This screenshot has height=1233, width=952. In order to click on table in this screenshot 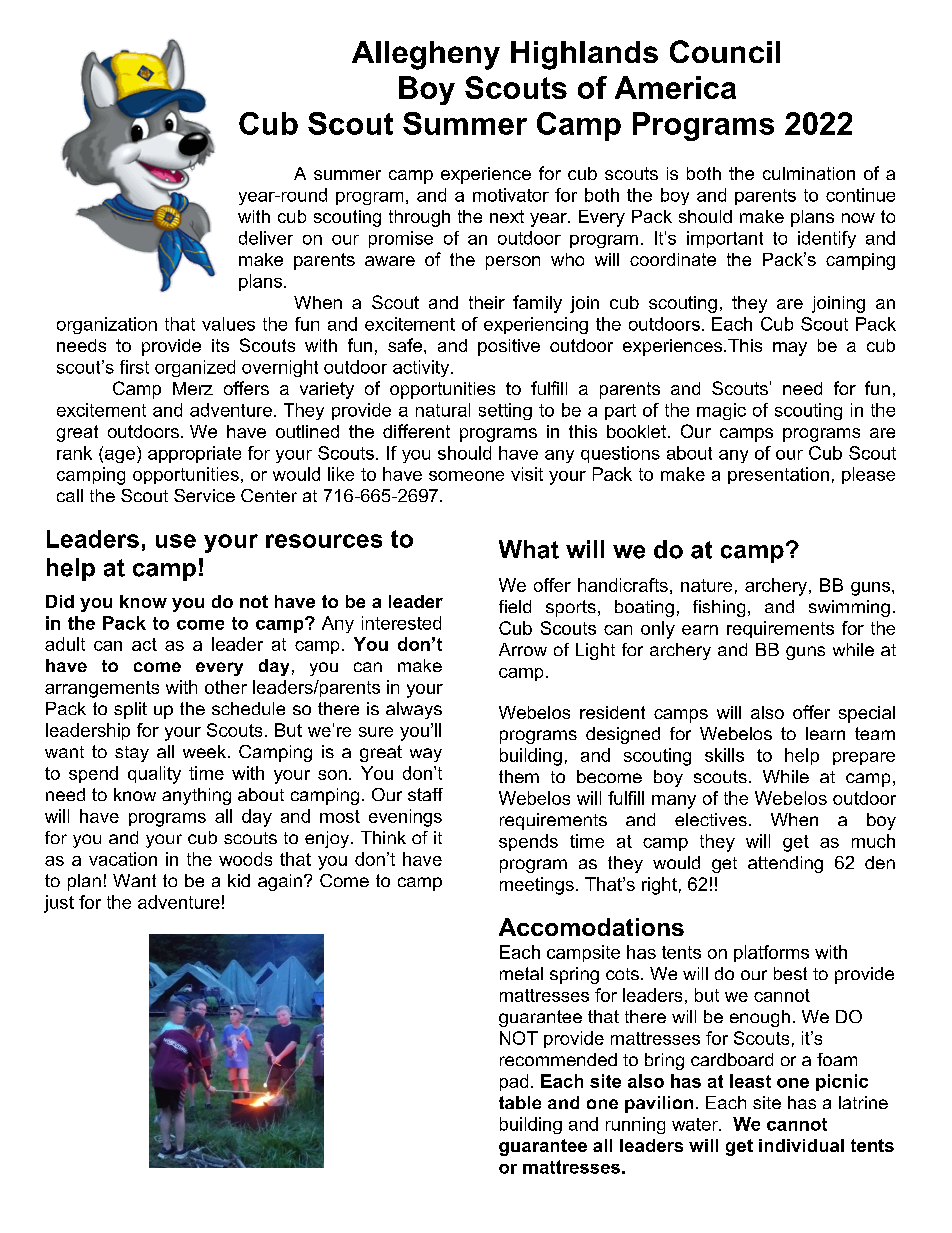, I will do `click(520, 1102)`.
